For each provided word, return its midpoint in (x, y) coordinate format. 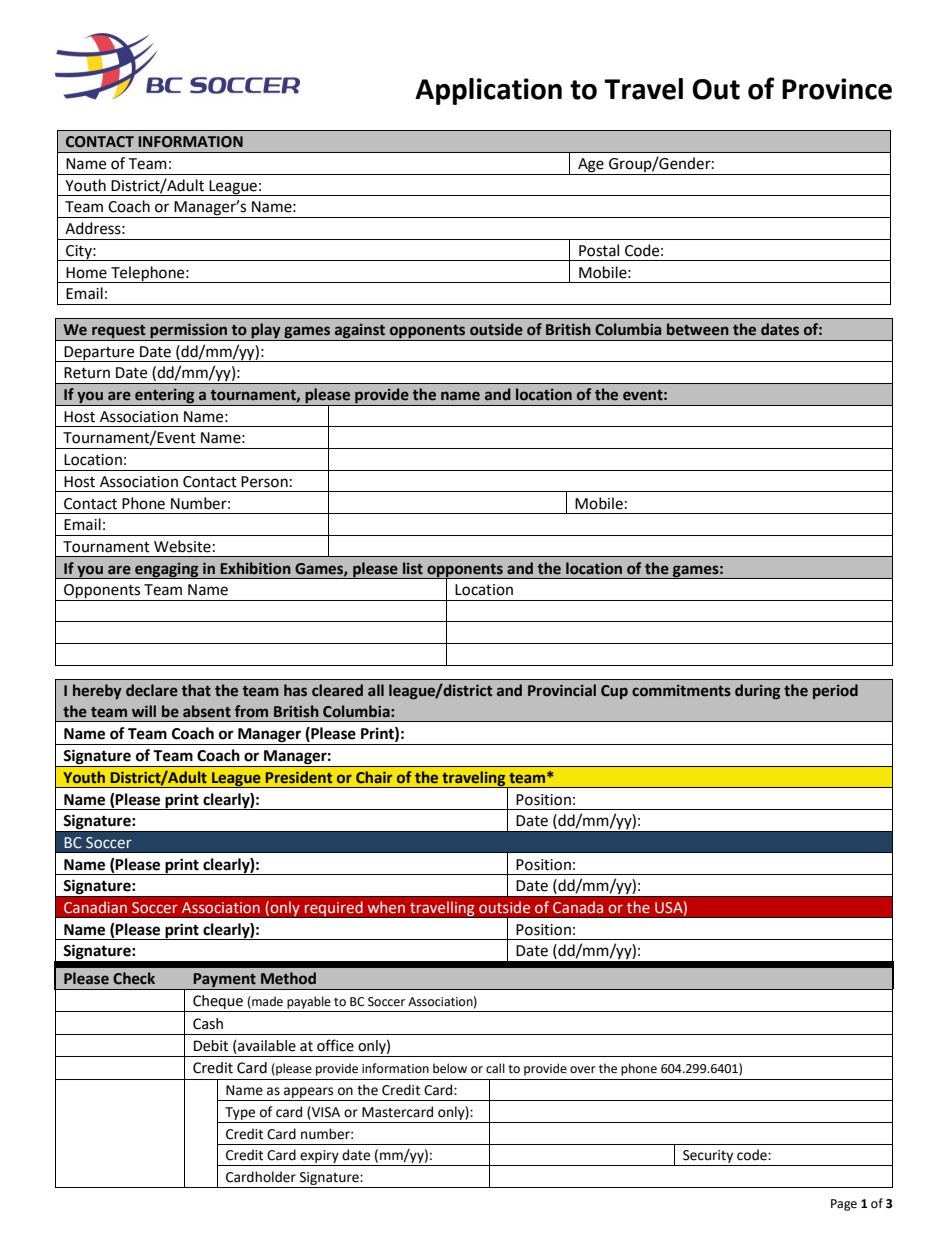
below (450, 1068)
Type (240, 1113)
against (360, 332)
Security (708, 1158)
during (757, 691)
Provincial (562, 690)
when (386, 907)
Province (837, 89)
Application (488, 91)
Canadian (95, 907)
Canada (578, 907)
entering (165, 397)
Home (86, 273)
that (196, 690)
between (698, 329)
